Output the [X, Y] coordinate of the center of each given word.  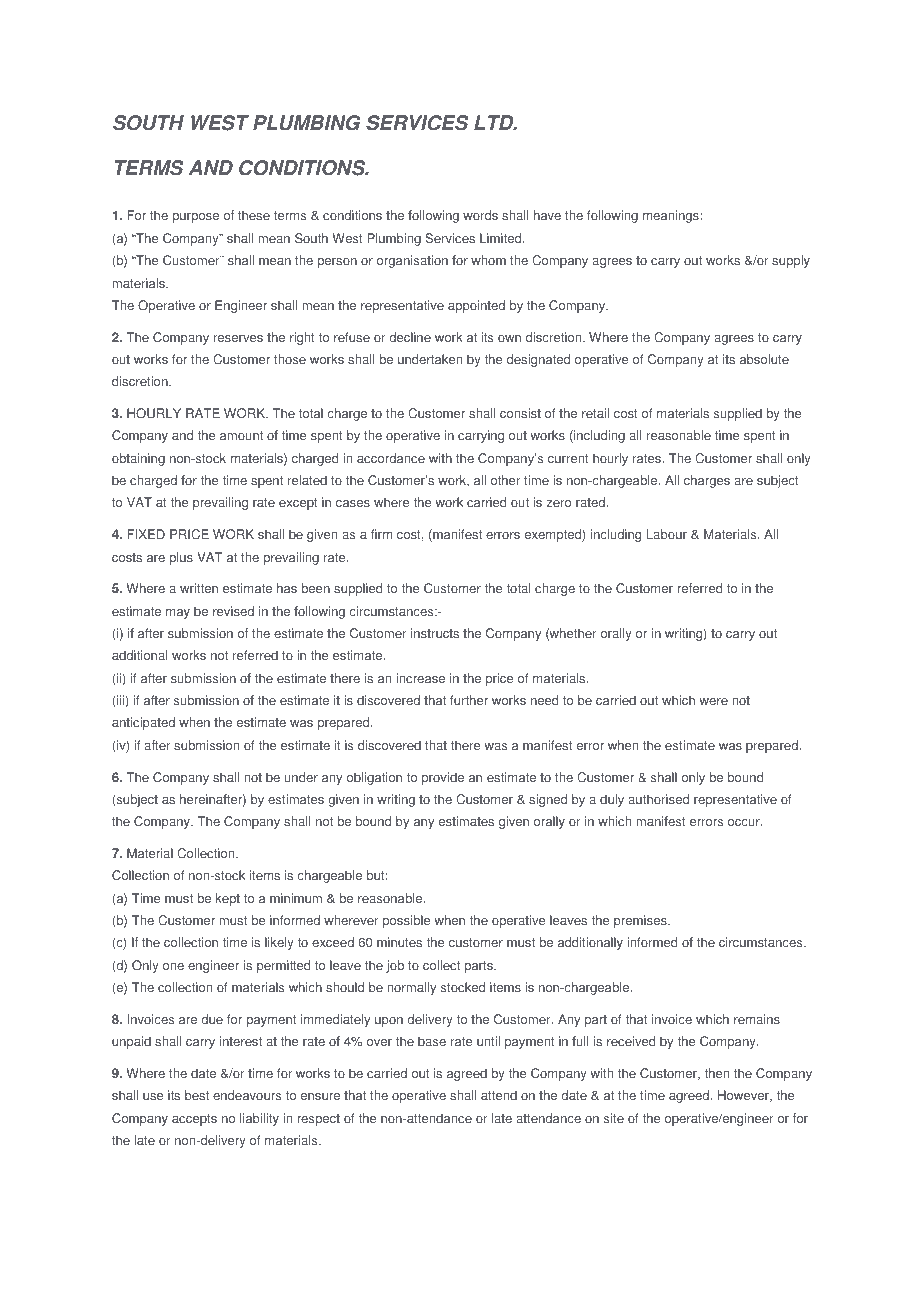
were [713, 702]
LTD [495, 122]
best [197, 1095]
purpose [195, 218]
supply [791, 261]
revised [233, 611]
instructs [435, 633]
